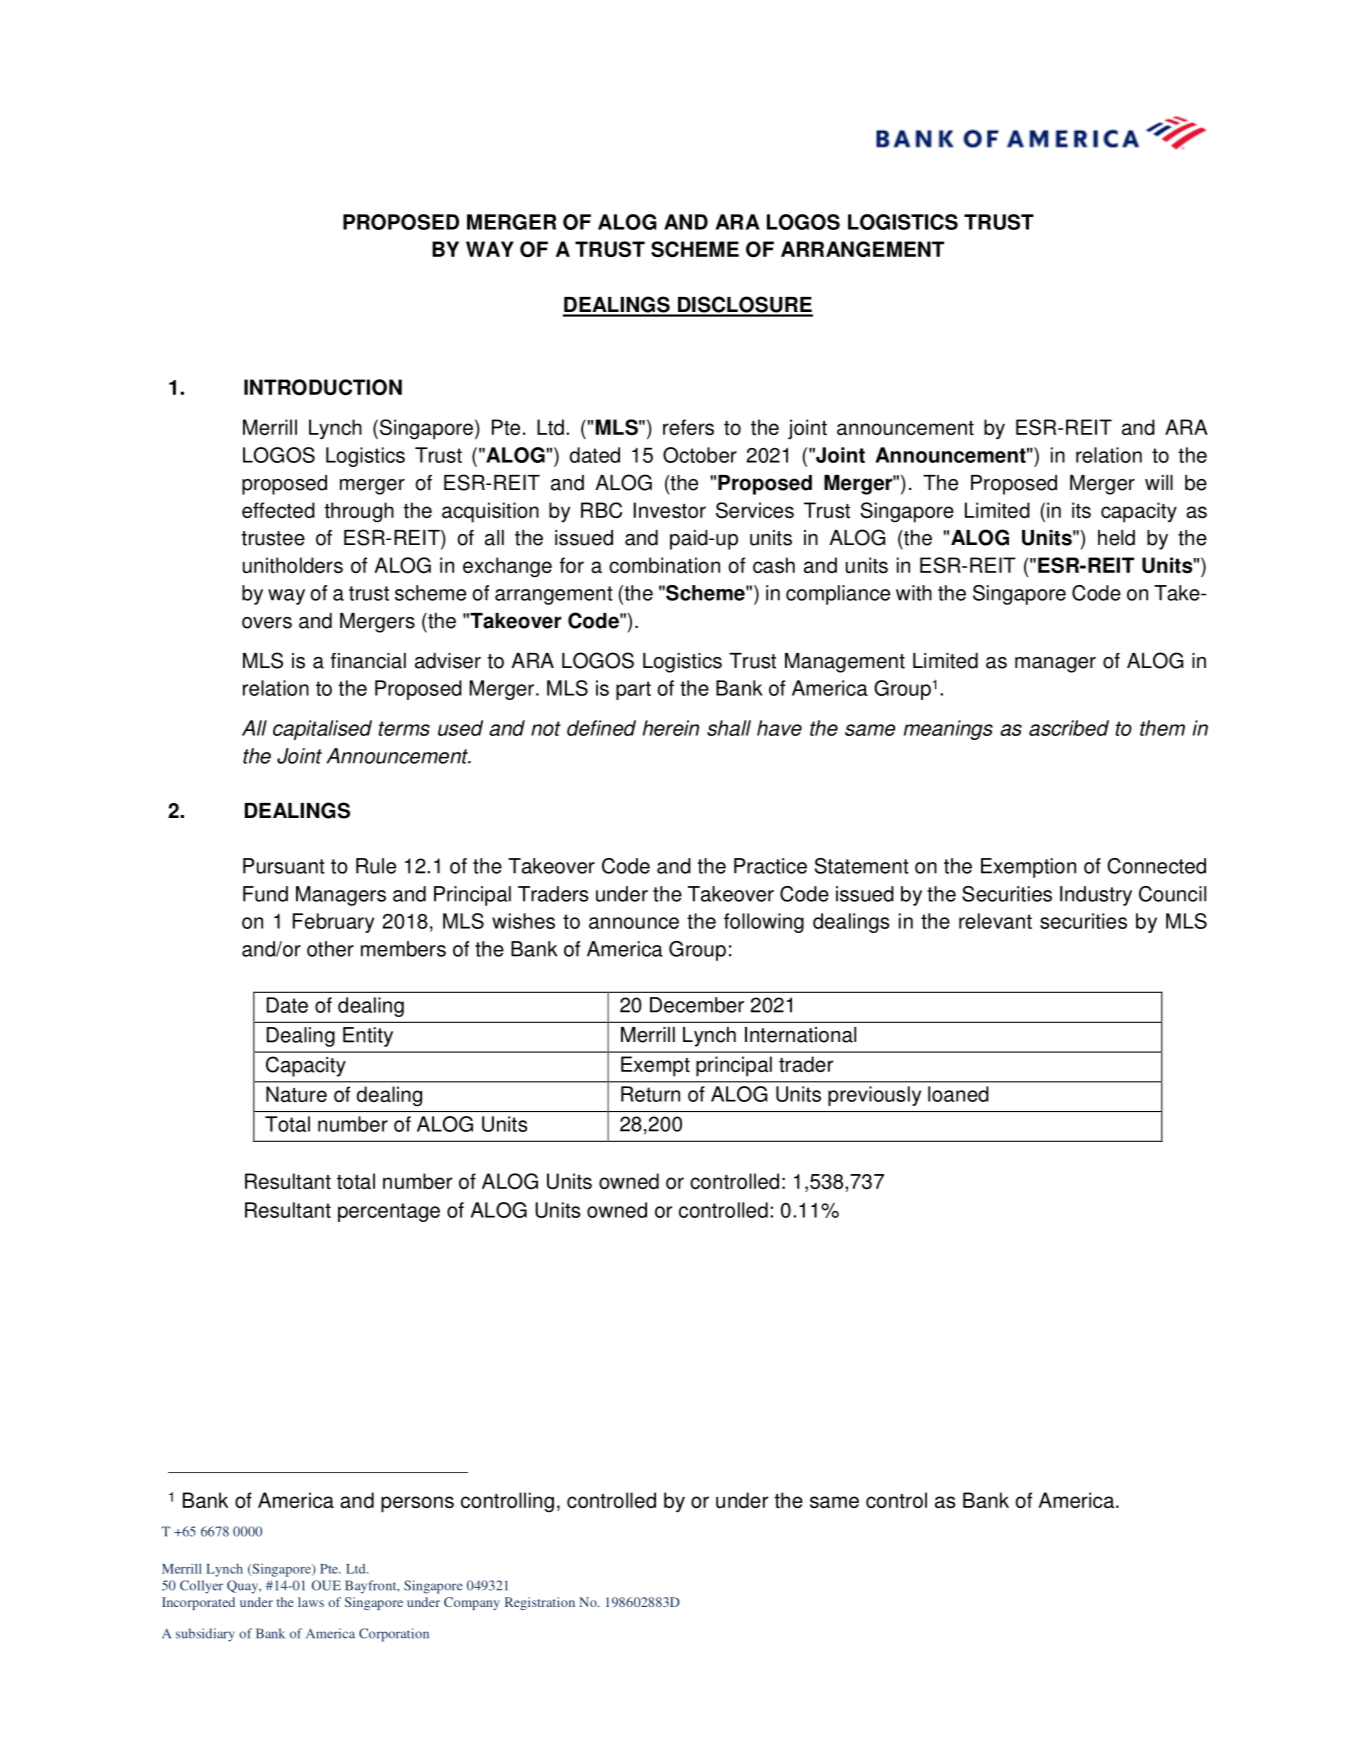 This image has height=1753, width=1354. What do you see at coordinates (1069, 728) in the image?
I see `ascribed` at bounding box center [1069, 728].
